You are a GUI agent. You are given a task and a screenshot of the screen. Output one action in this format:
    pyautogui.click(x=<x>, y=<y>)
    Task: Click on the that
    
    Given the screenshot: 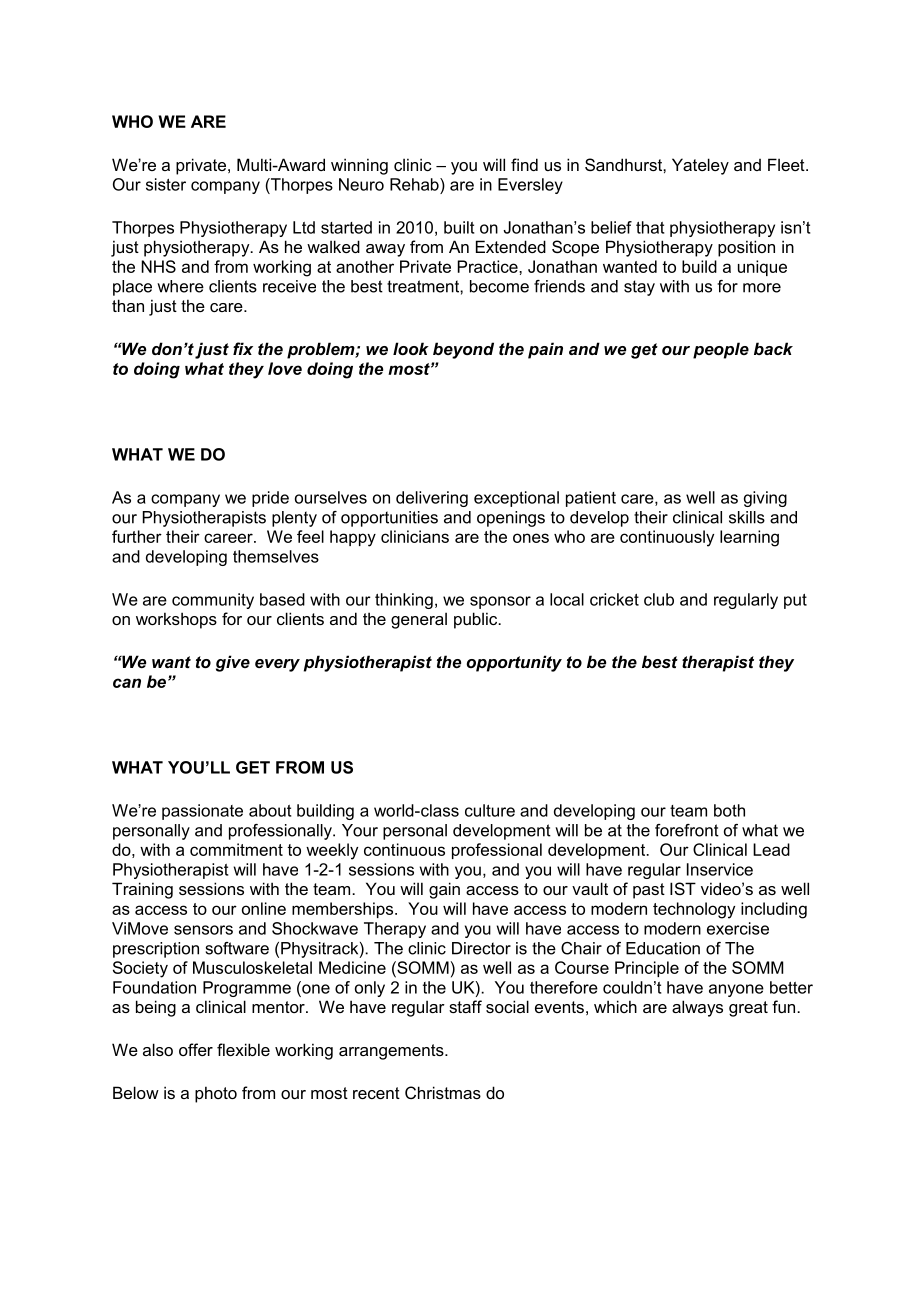 What is the action you would take?
    pyautogui.click(x=650, y=227)
